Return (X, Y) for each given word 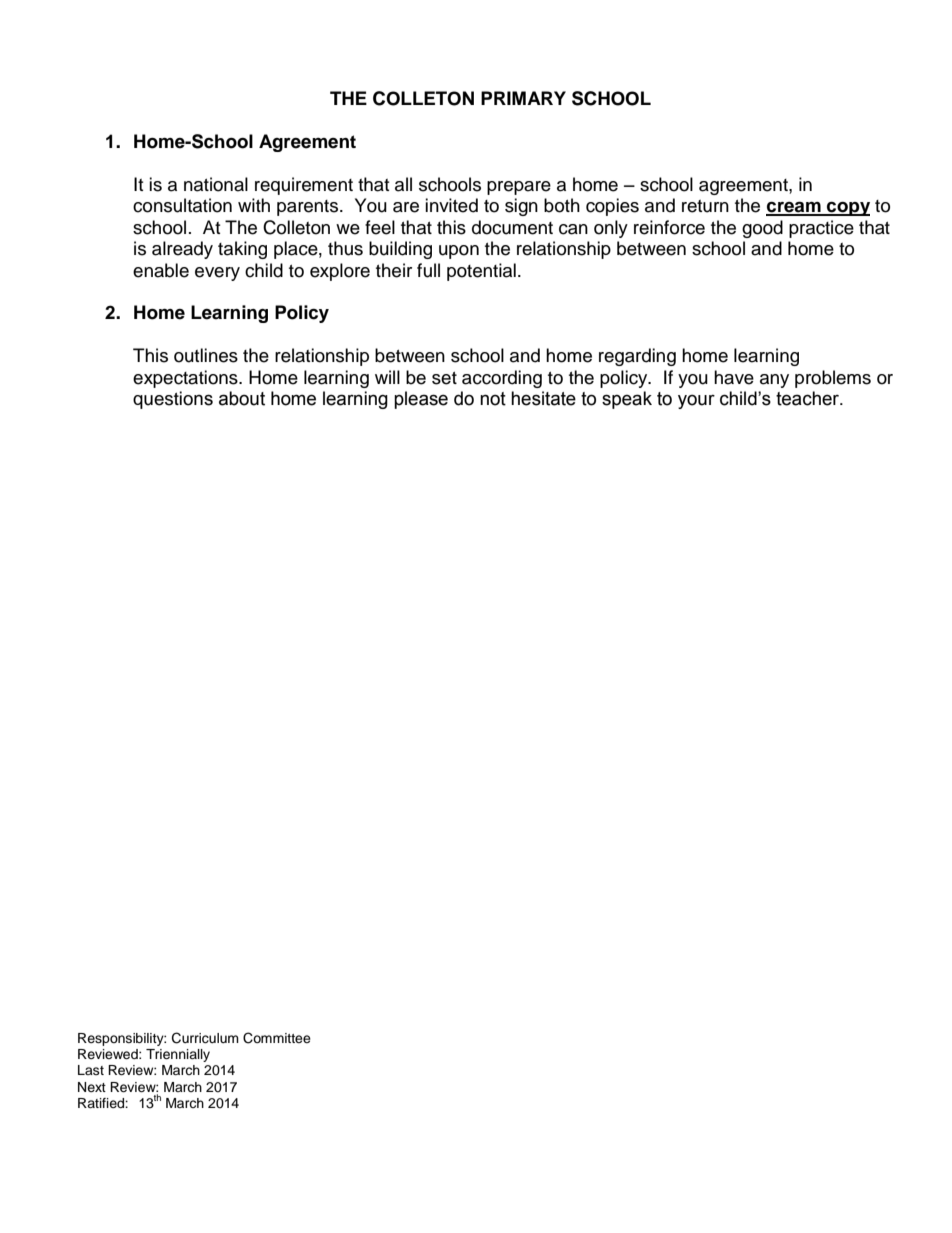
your (696, 401)
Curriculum (205, 1038)
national (216, 184)
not (493, 399)
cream (794, 208)
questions (173, 400)
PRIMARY (523, 98)
